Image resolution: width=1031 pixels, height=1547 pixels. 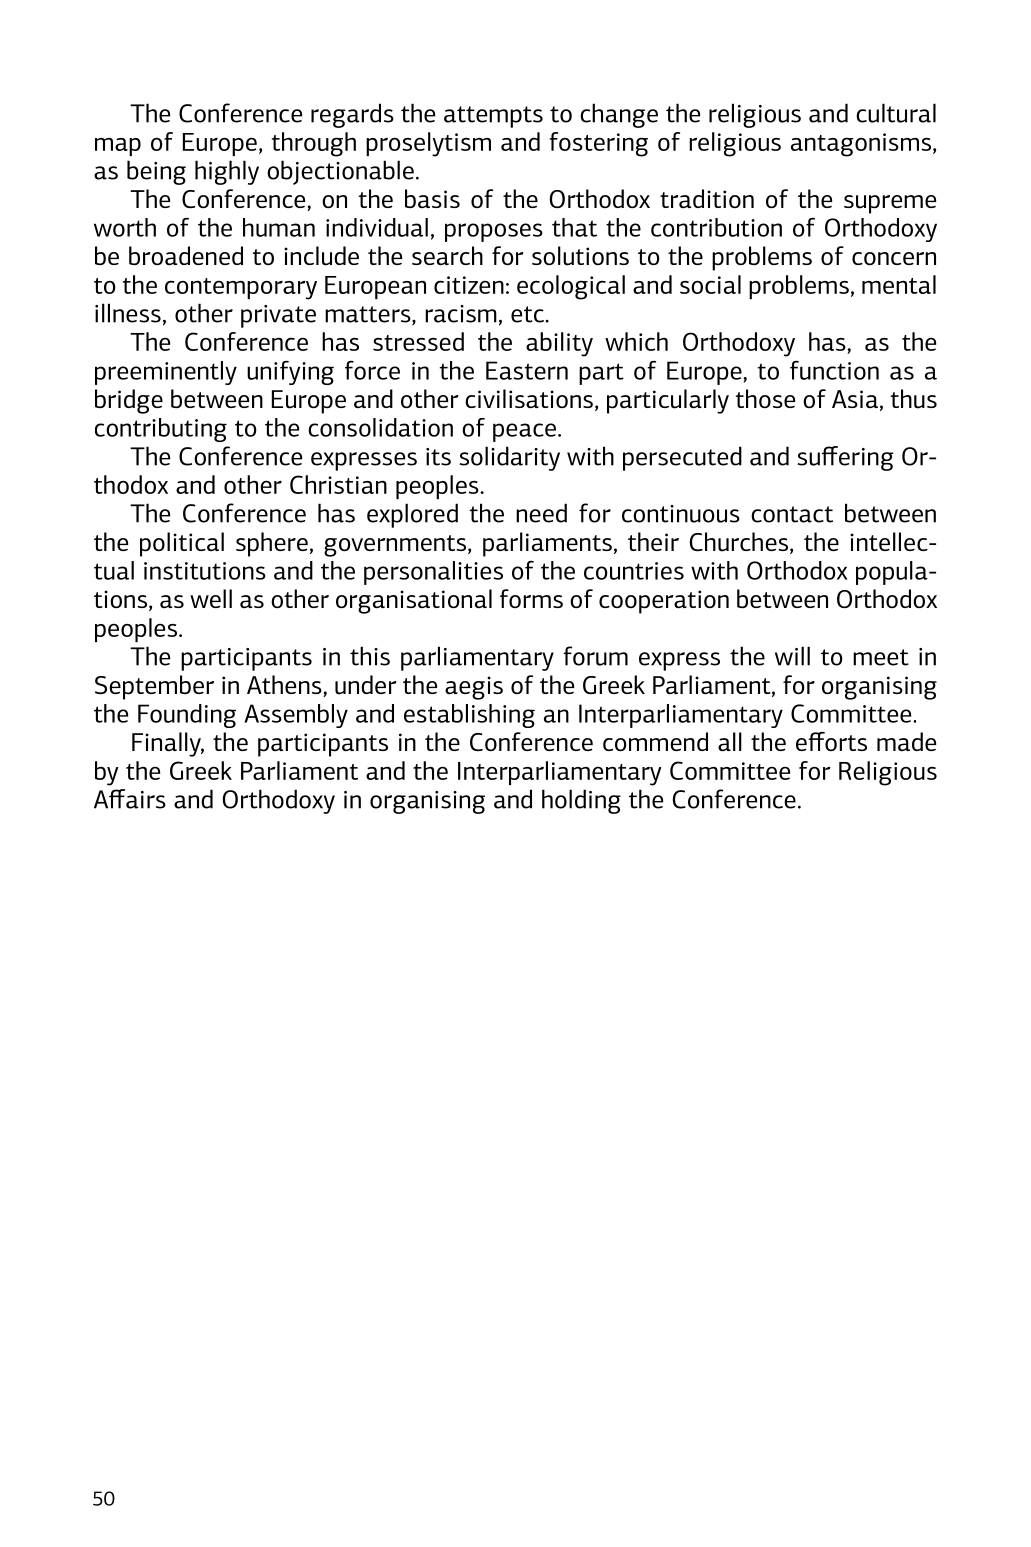 What do you see at coordinates (493, 117) in the screenshot?
I see `attempts` at bounding box center [493, 117].
